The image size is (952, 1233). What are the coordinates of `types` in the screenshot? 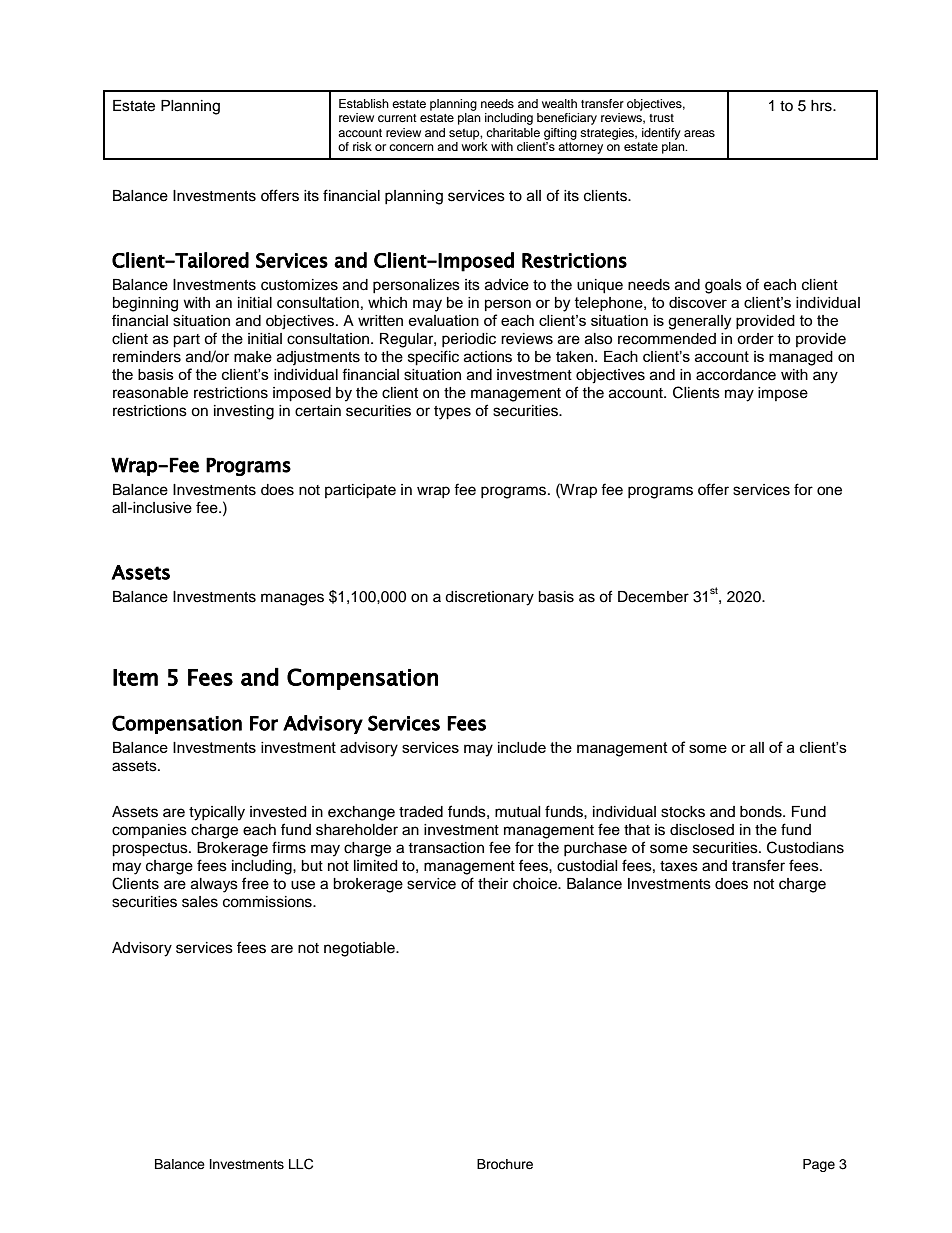 It's located at (452, 413).
